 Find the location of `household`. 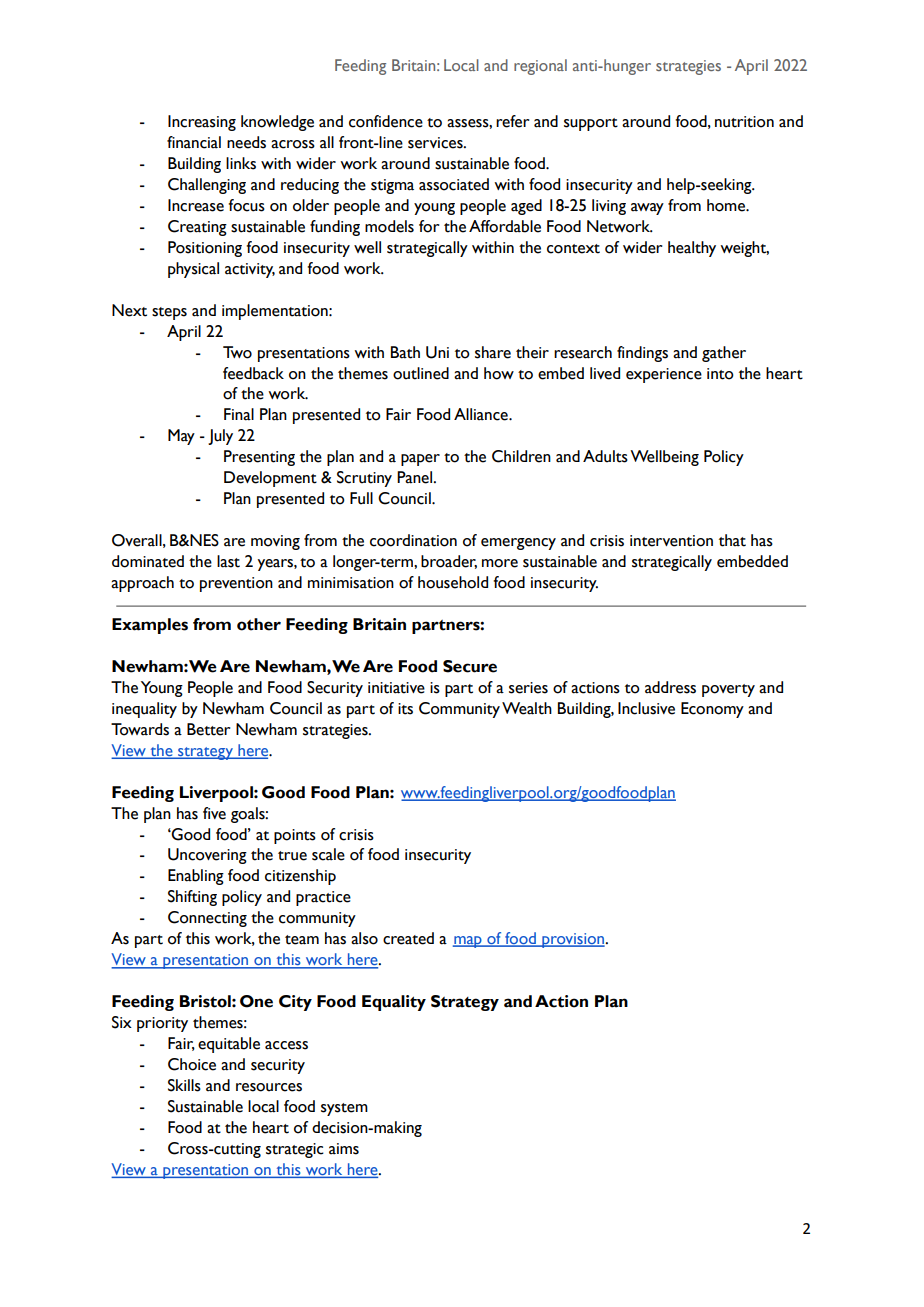

household is located at coordinates (453, 582).
